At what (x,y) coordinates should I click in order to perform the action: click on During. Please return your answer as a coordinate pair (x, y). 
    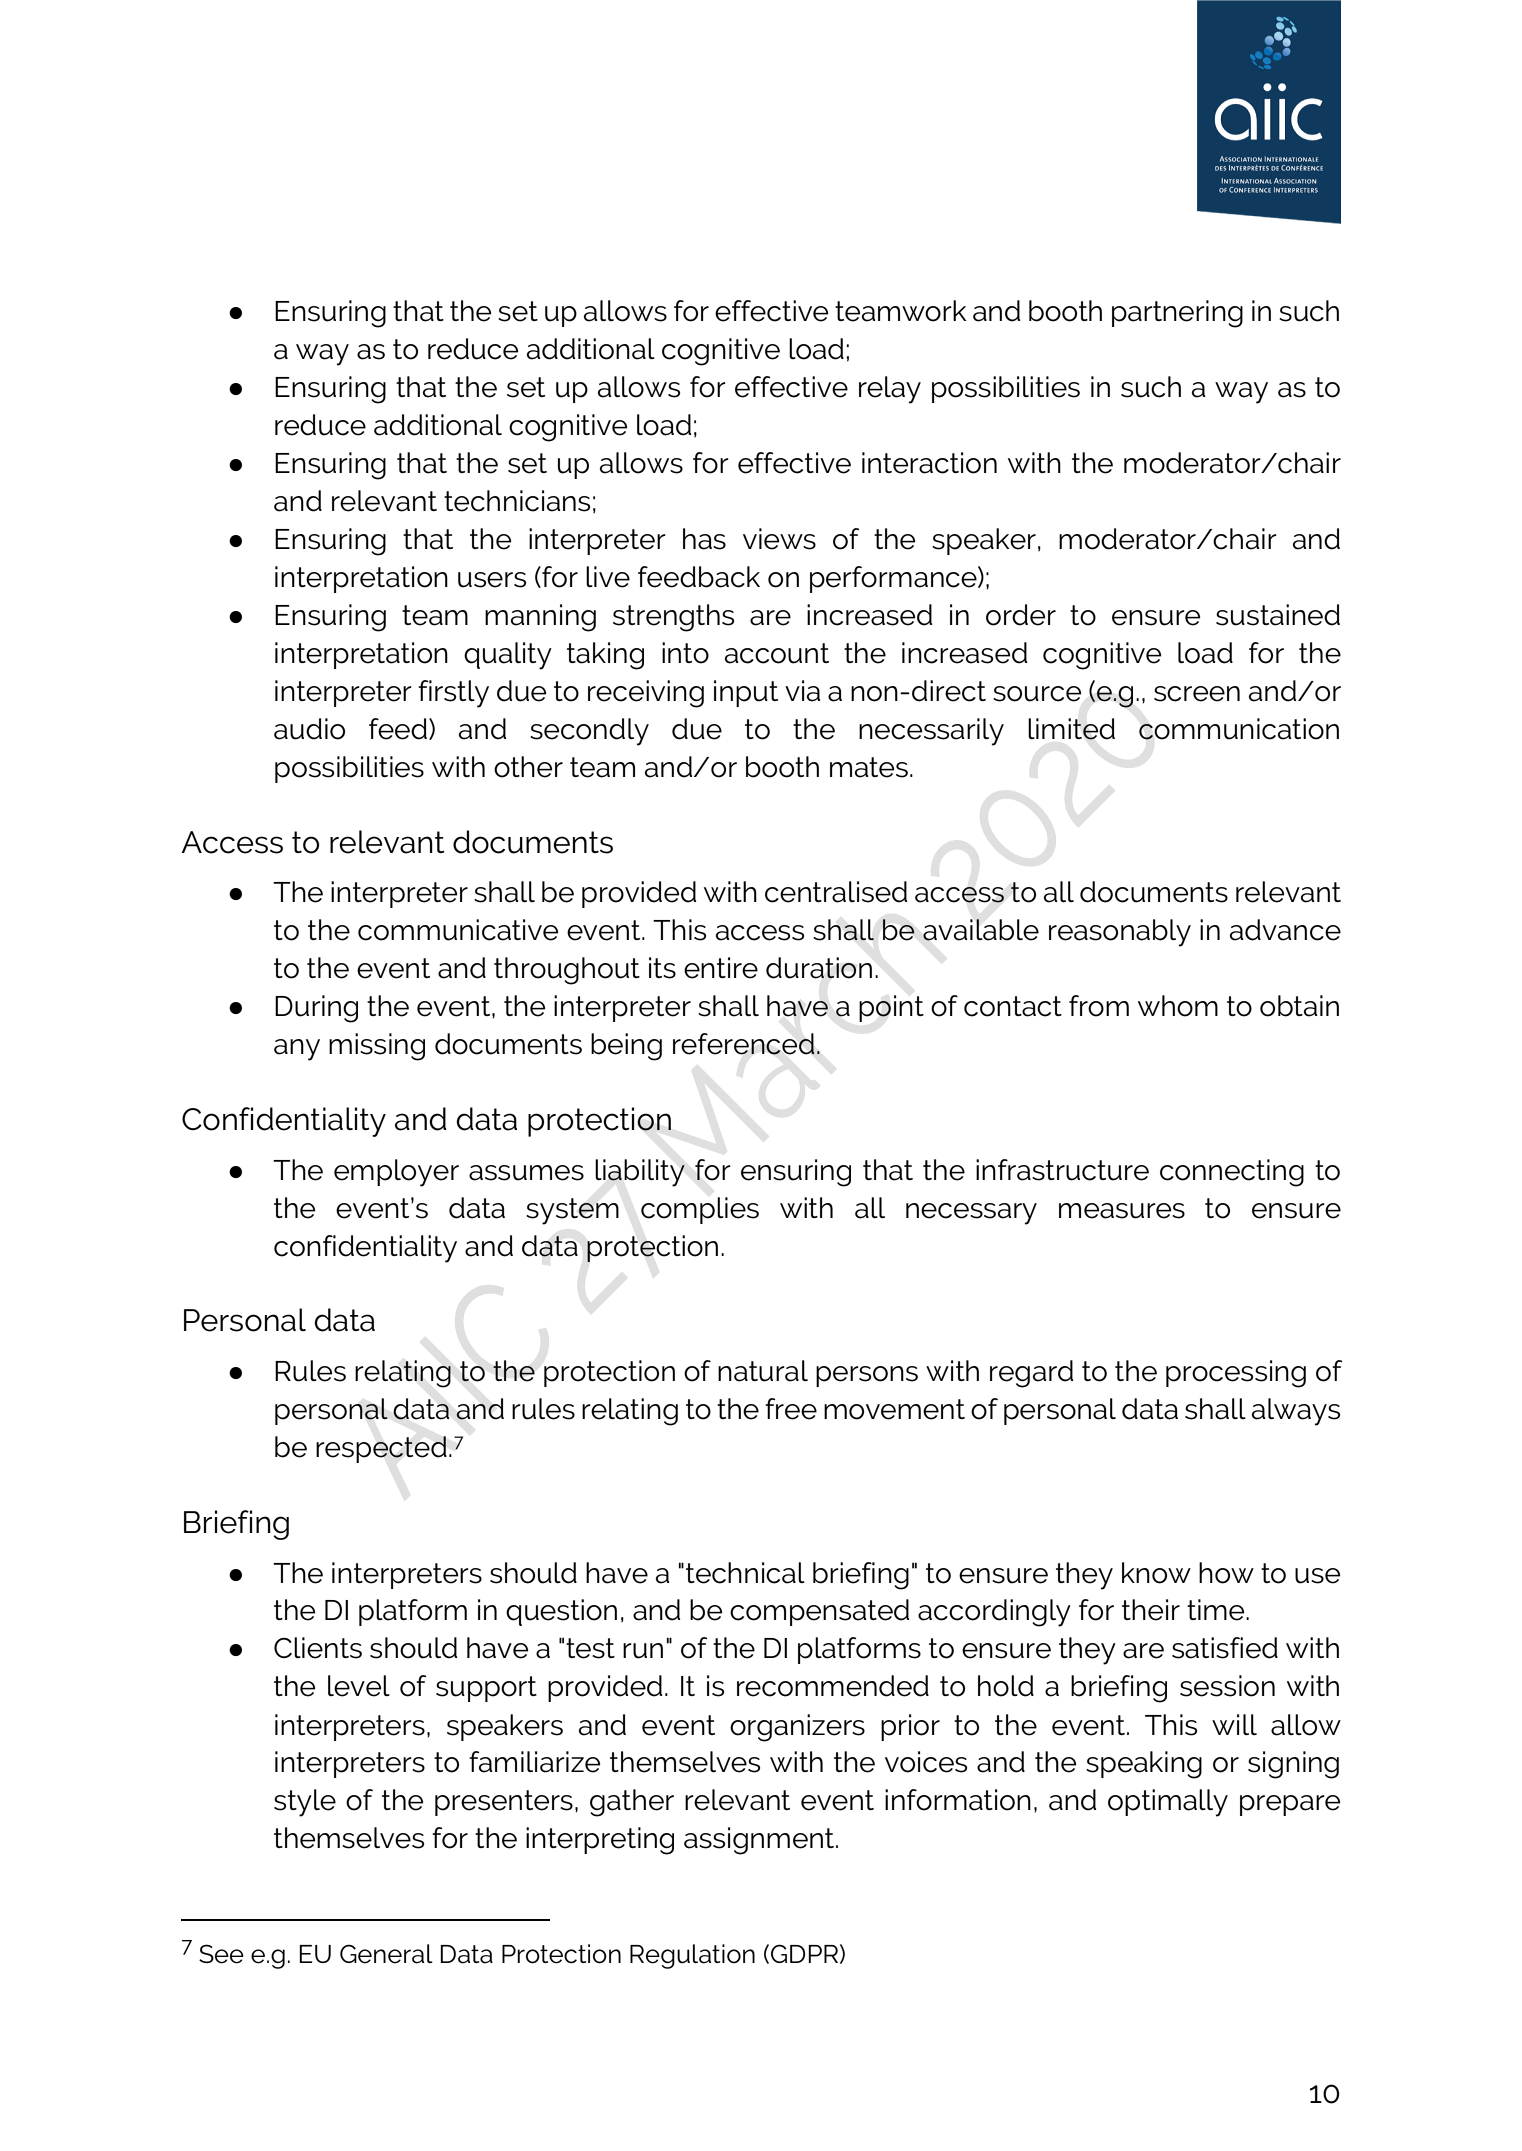
    Looking at the image, I should click on (316, 1009).
